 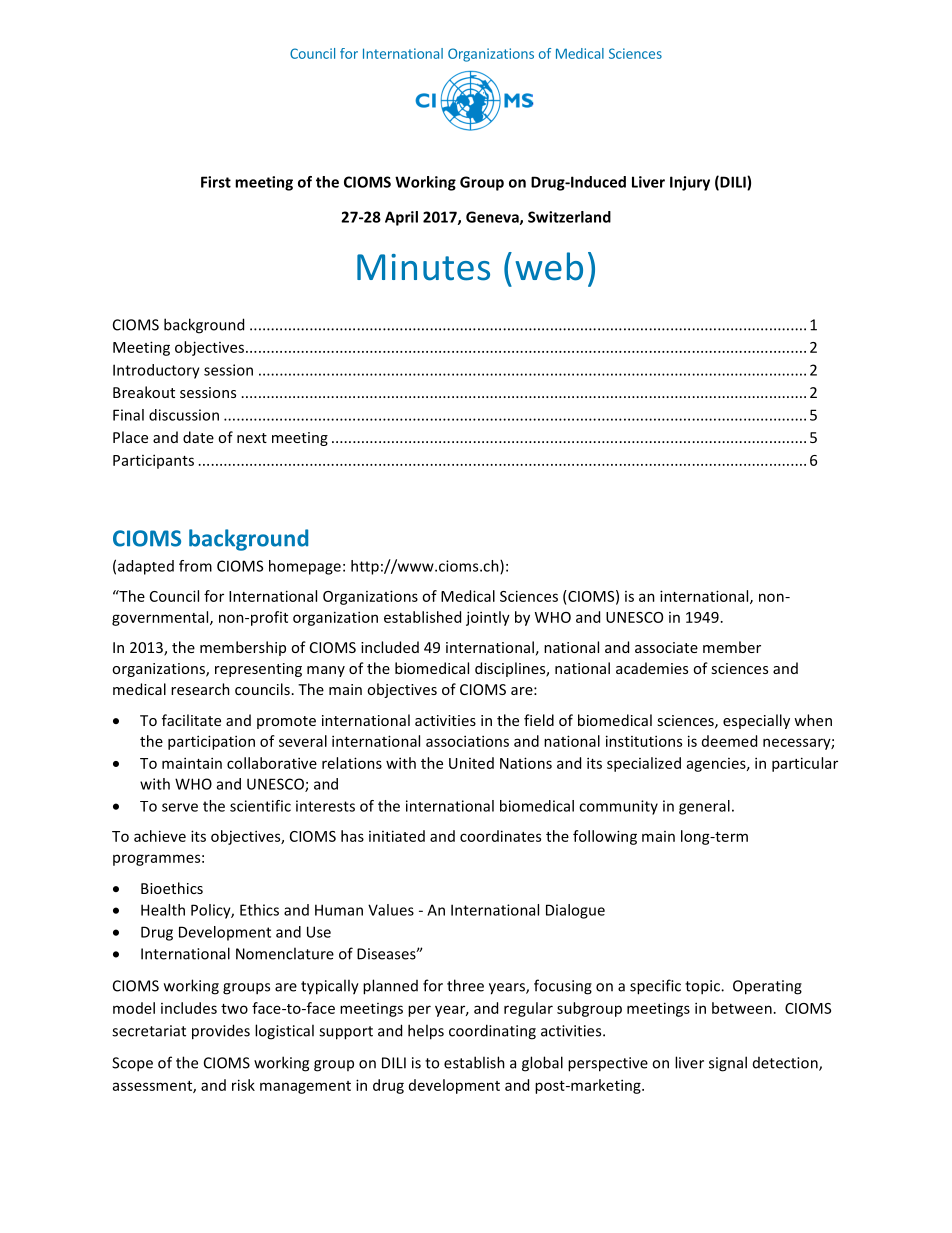 I want to click on representing, so click(x=258, y=670).
